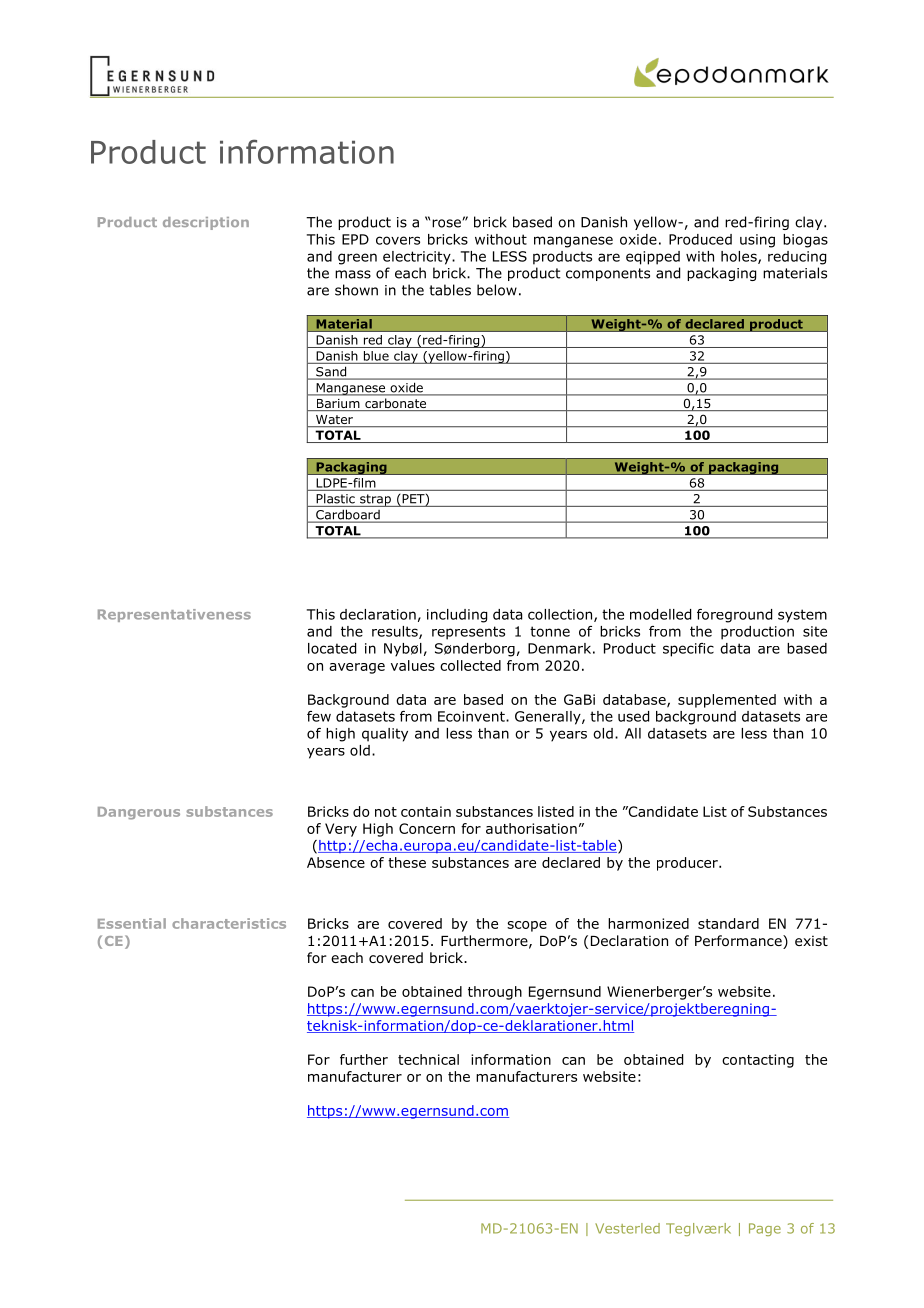 Image resolution: width=924 pixels, height=1308 pixels. I want to click on description, so click(206, 223).
